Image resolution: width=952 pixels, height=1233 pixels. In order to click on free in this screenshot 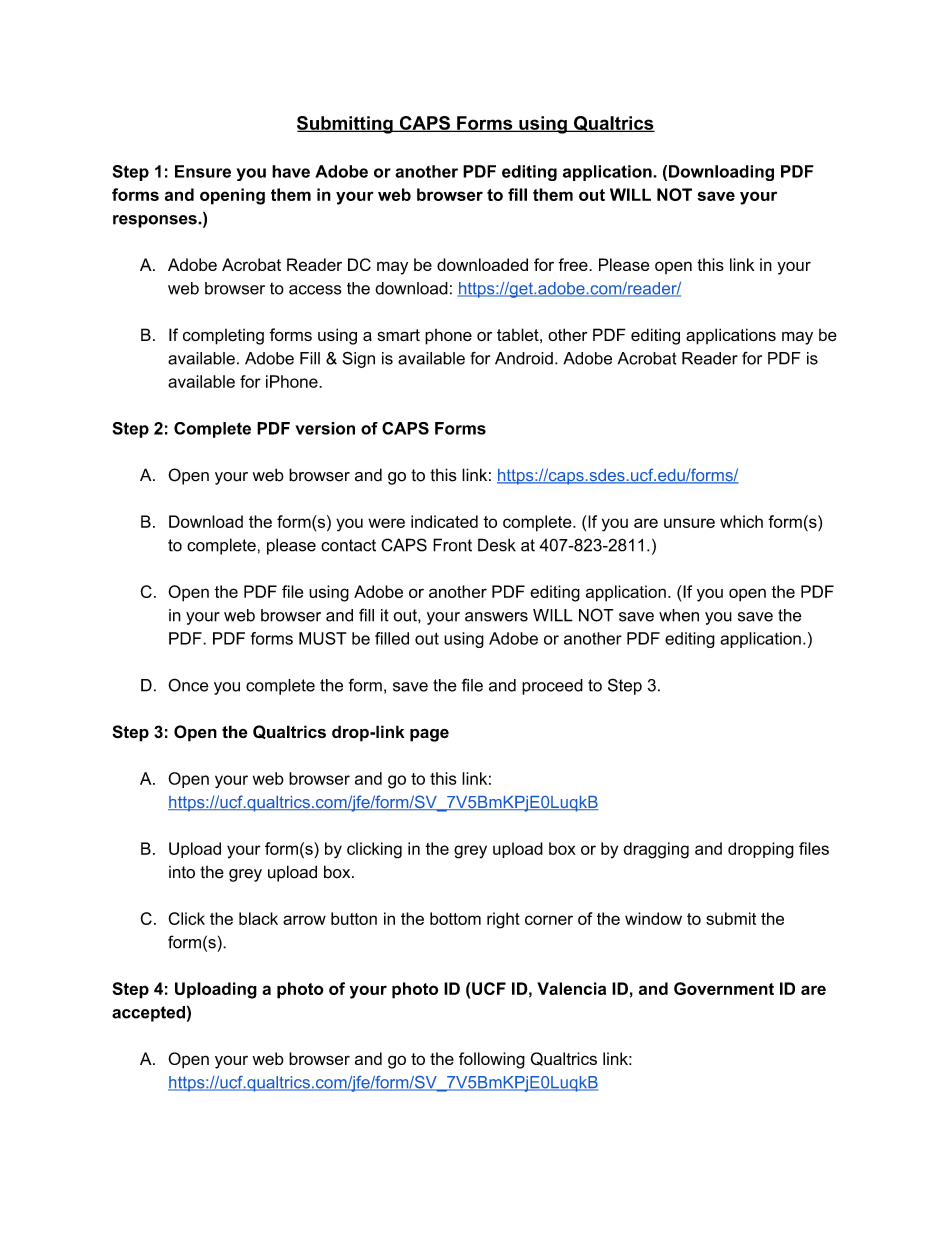, I will do `click(574, 264)`.
